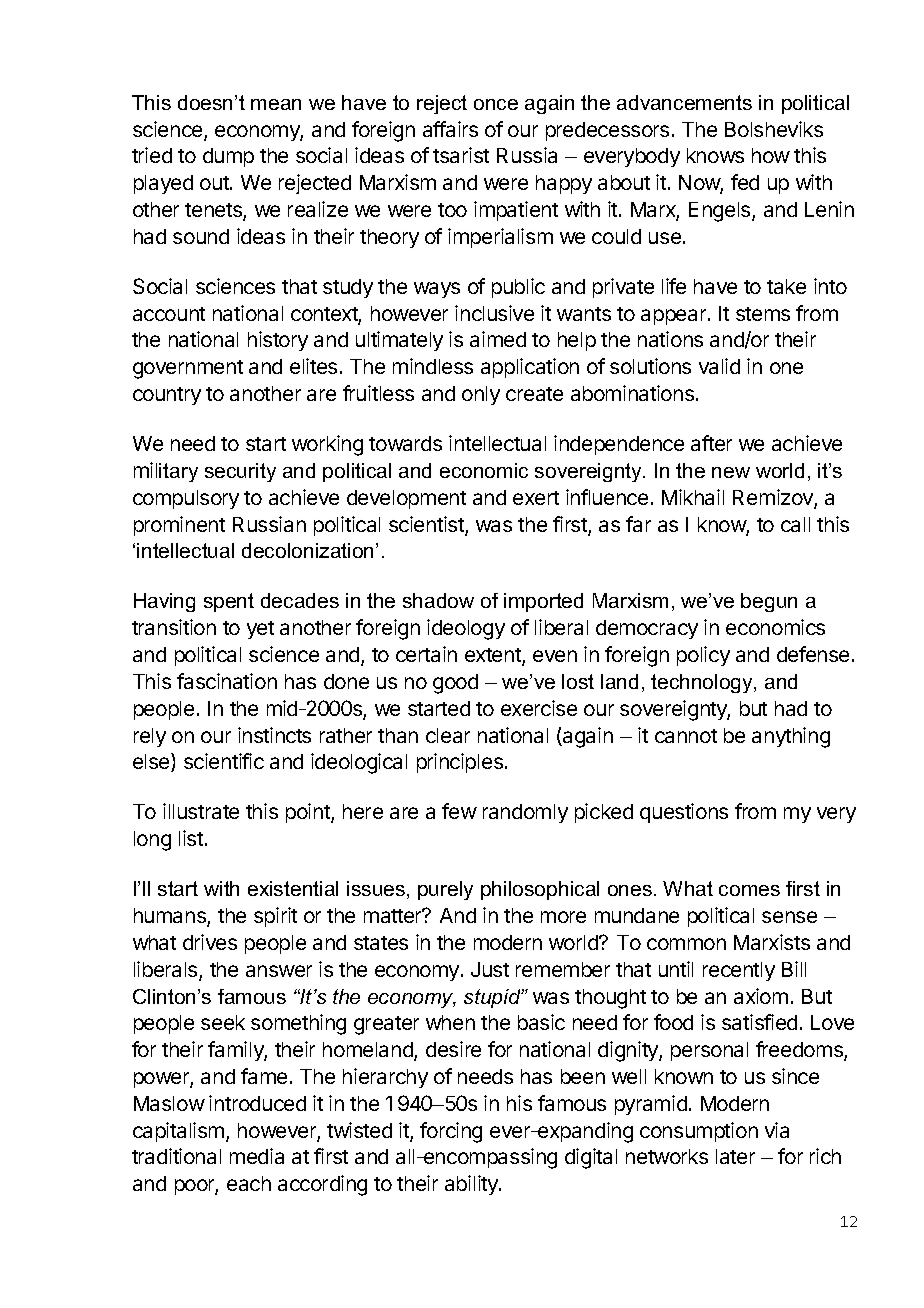 The image size is (924, 1308). I want to click on dump, so click(228, 157).
